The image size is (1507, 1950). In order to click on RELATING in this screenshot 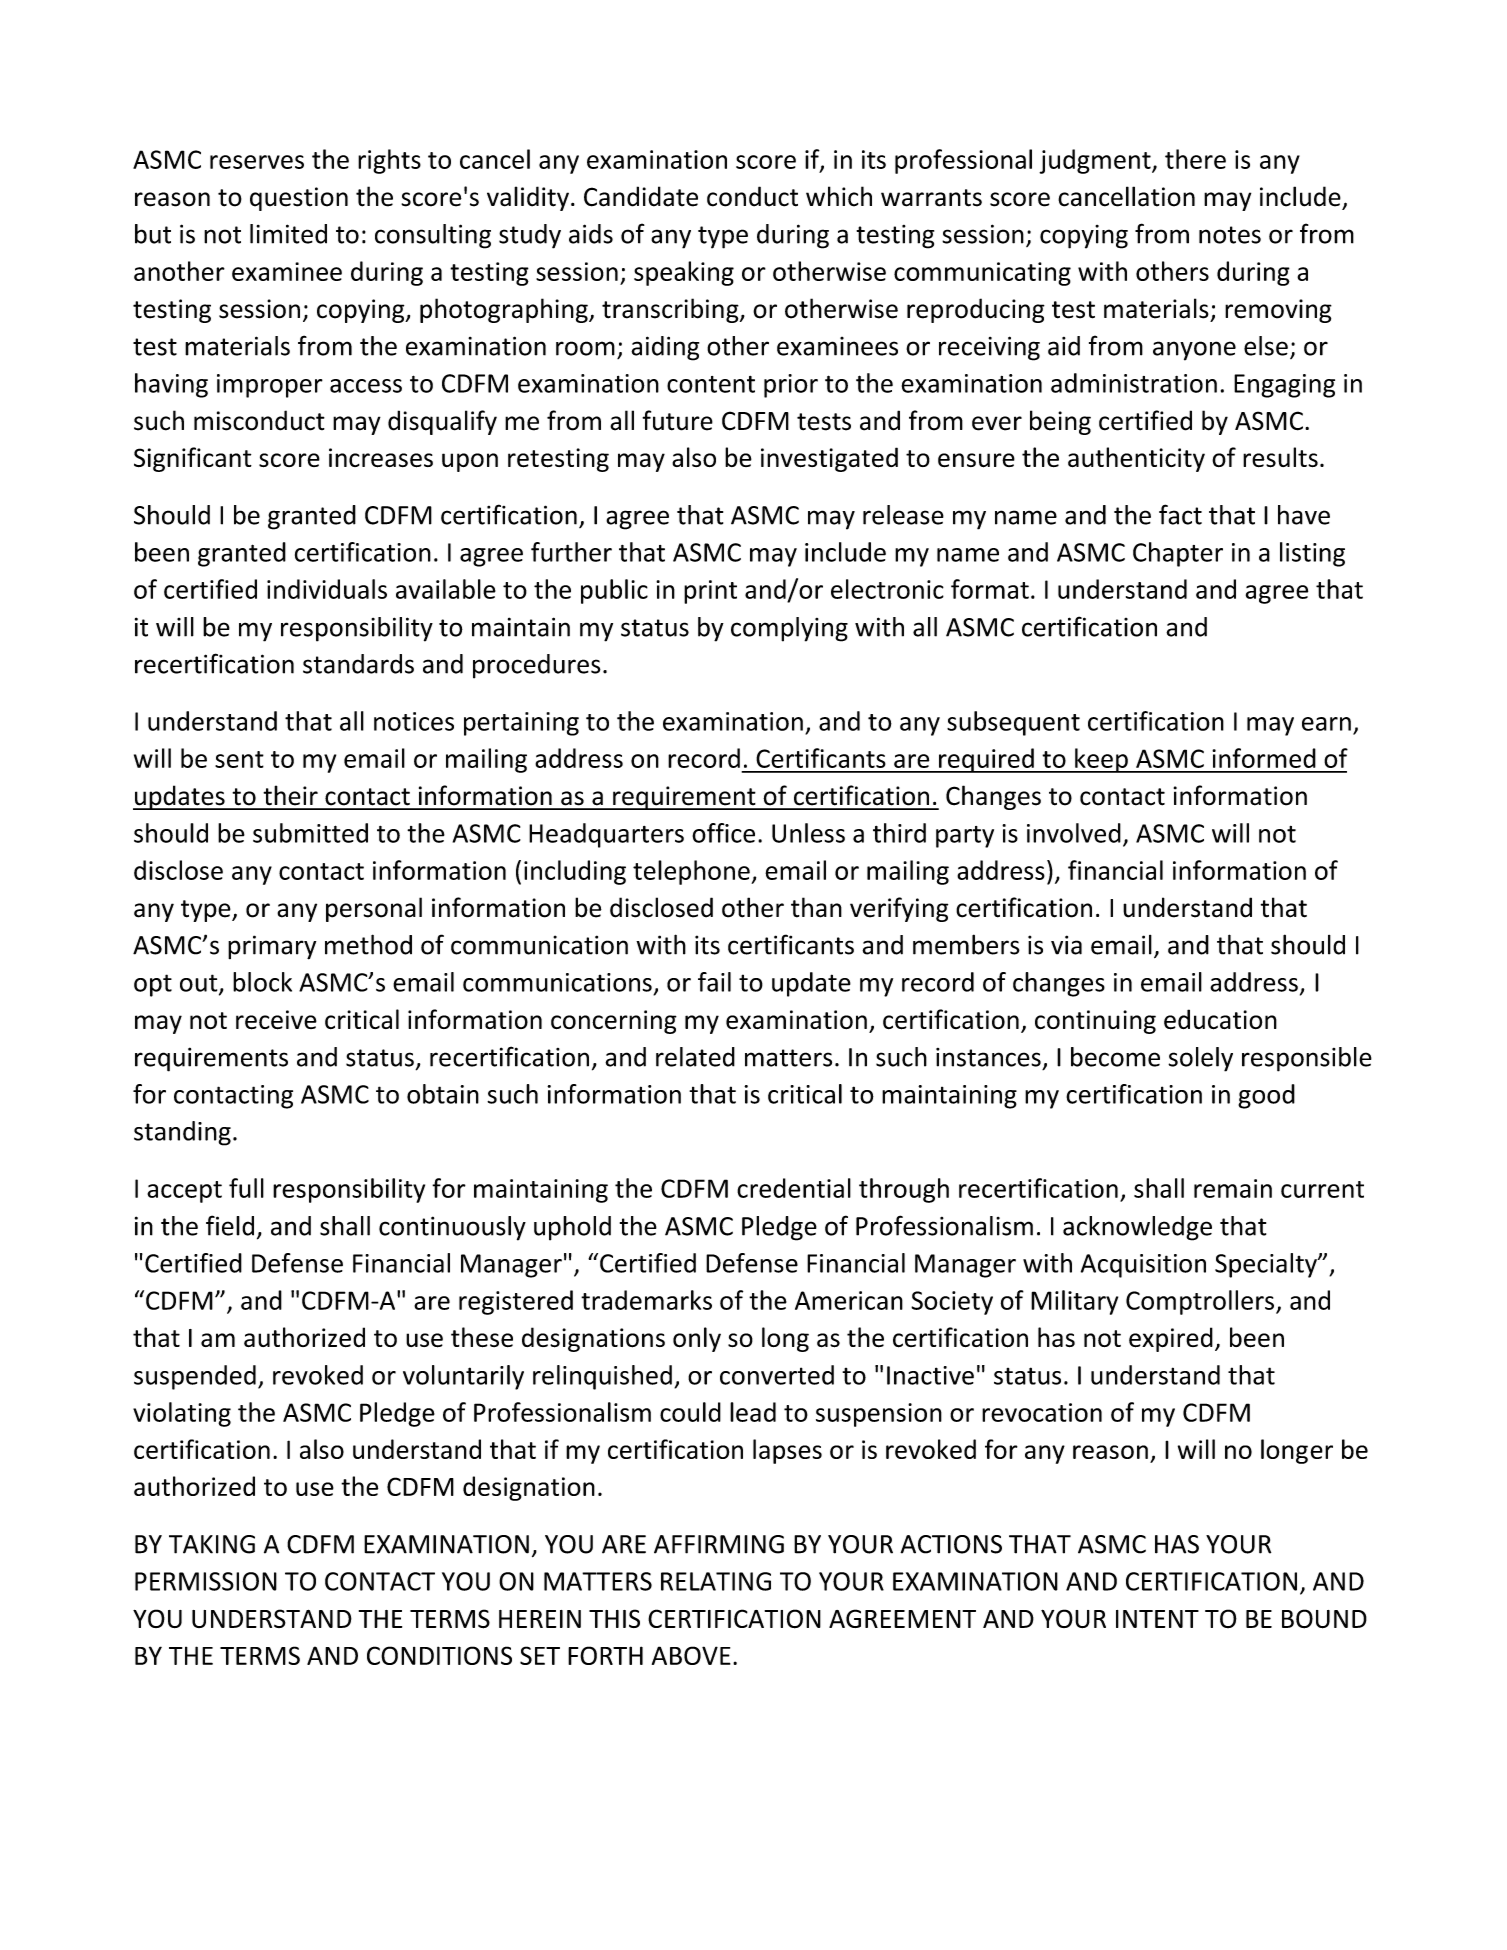, I will do `click(716, 1581)`.
